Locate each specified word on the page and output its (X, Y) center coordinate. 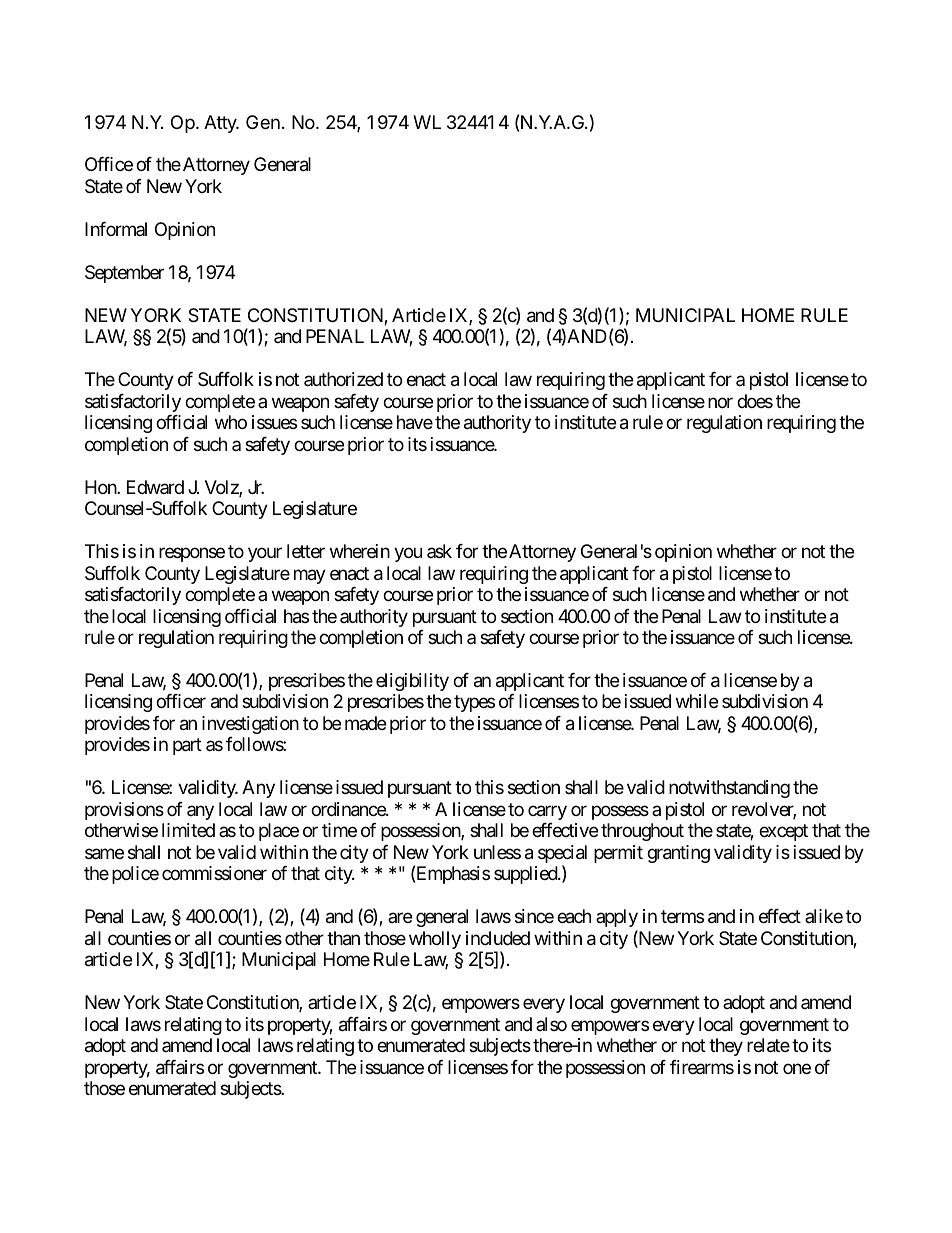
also (551, 1024)
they (726, 1047)
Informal (116, 229)
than (343, 938)
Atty (221, 124)
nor (720, 402)
